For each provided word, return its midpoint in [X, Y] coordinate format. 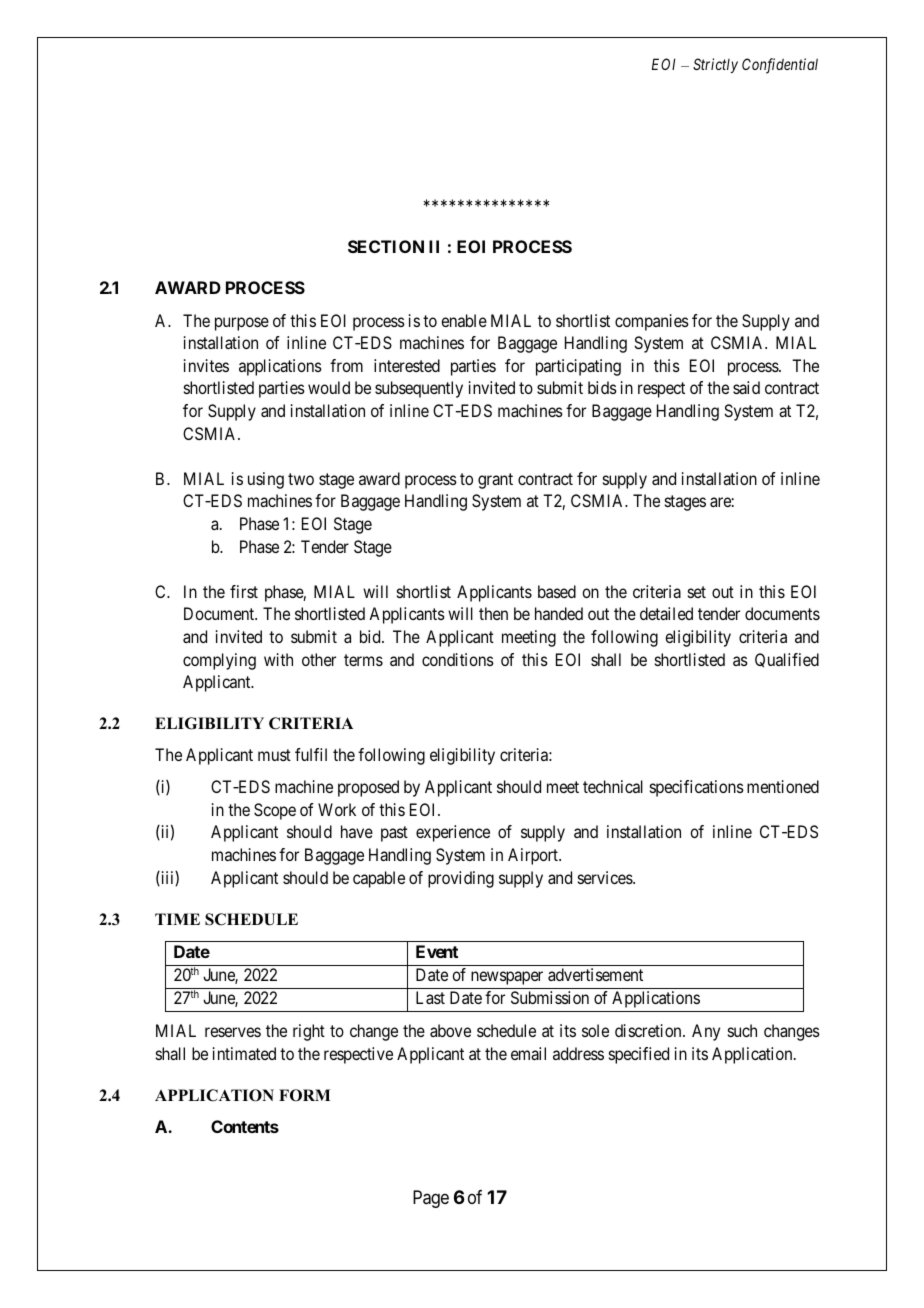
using [266, 480]
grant [495, 481]
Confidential [780, 66]
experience [453, 833]
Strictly [715, 65]
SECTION [386, 246]
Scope [275, 811]
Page [431, 1199]
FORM [305, 1095]
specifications [697, 788]
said [746, 387]
